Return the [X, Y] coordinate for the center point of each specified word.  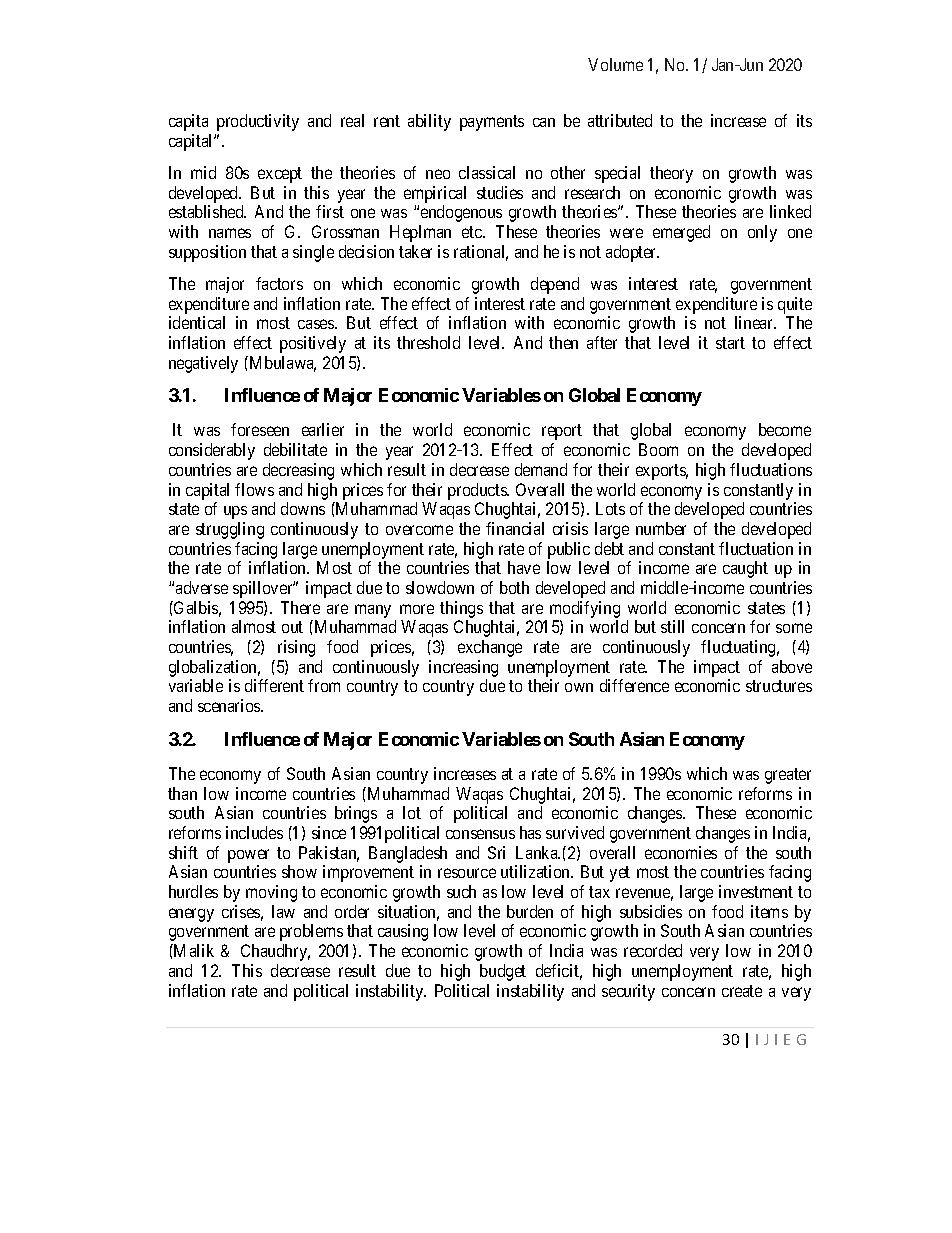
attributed [620, 120]
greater [788, 776]
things [461, 609]
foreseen [260, 429]
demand [541, 469]
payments [492, 123]
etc [473, 232]
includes [254, 832]
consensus [480, 834]
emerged [681, 233]
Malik [193, 950]
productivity [258, 122]
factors [279, 283]
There [300, 607]
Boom [658, 449]
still [672, 626]
